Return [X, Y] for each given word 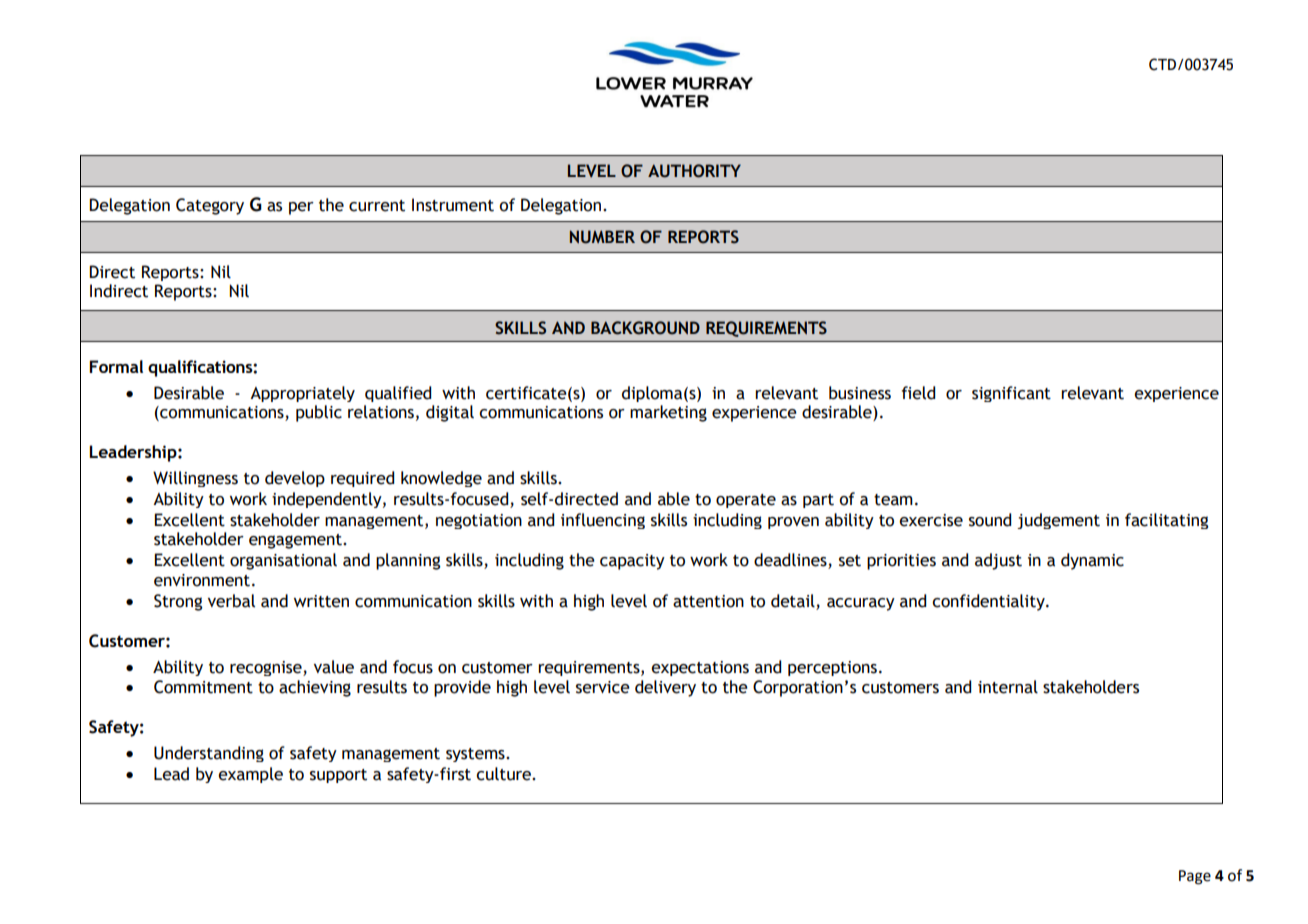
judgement [1058, 521]
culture [504, 774]
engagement [296, 541]
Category [210, 206]
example [250, 775]
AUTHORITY [694, 171]
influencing [603, 521]
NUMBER [602, 237]
